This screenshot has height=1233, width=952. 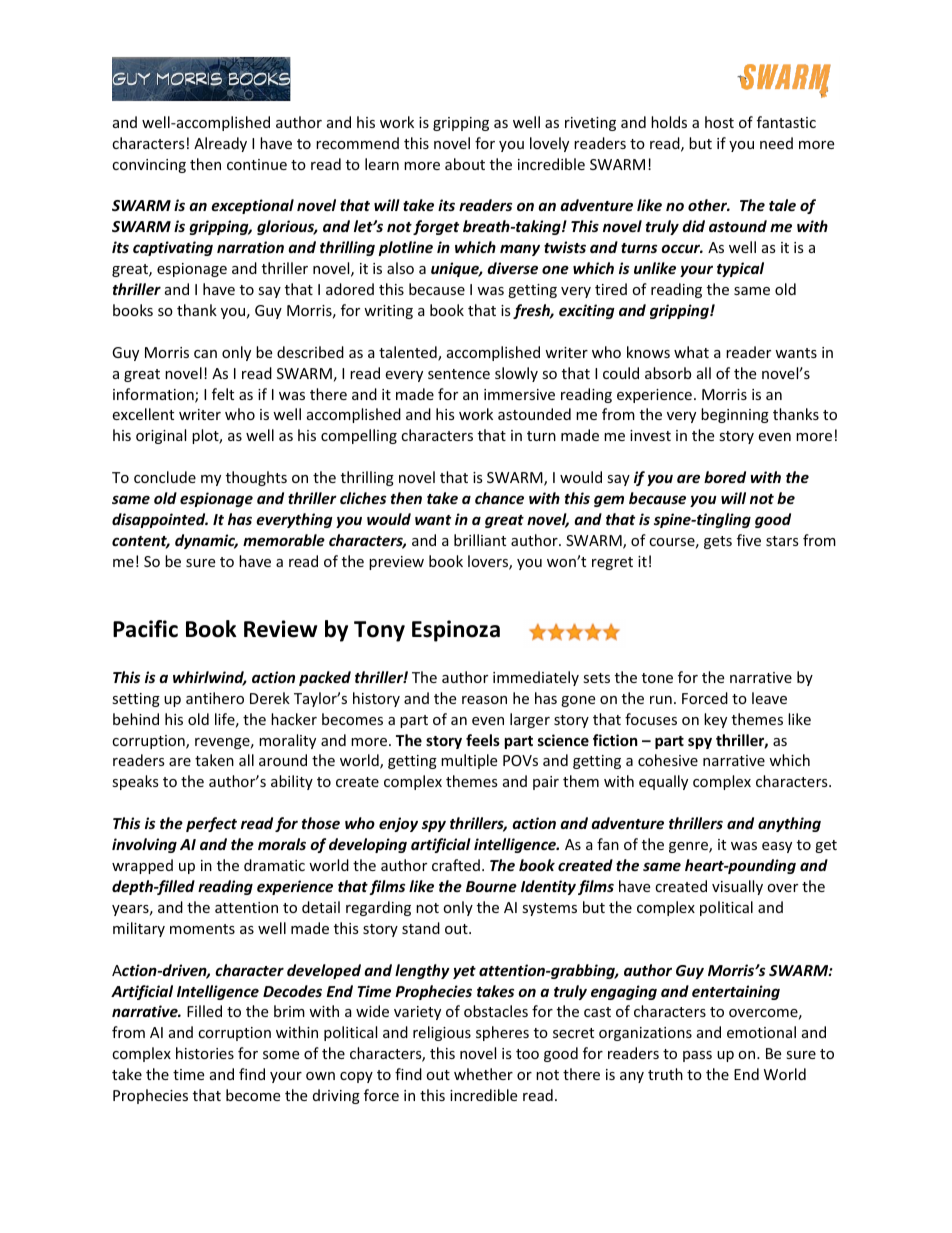 What do you see at coordinates (719, 122) in the screenshot?
I see `host` at bounding box center [719, 122].
